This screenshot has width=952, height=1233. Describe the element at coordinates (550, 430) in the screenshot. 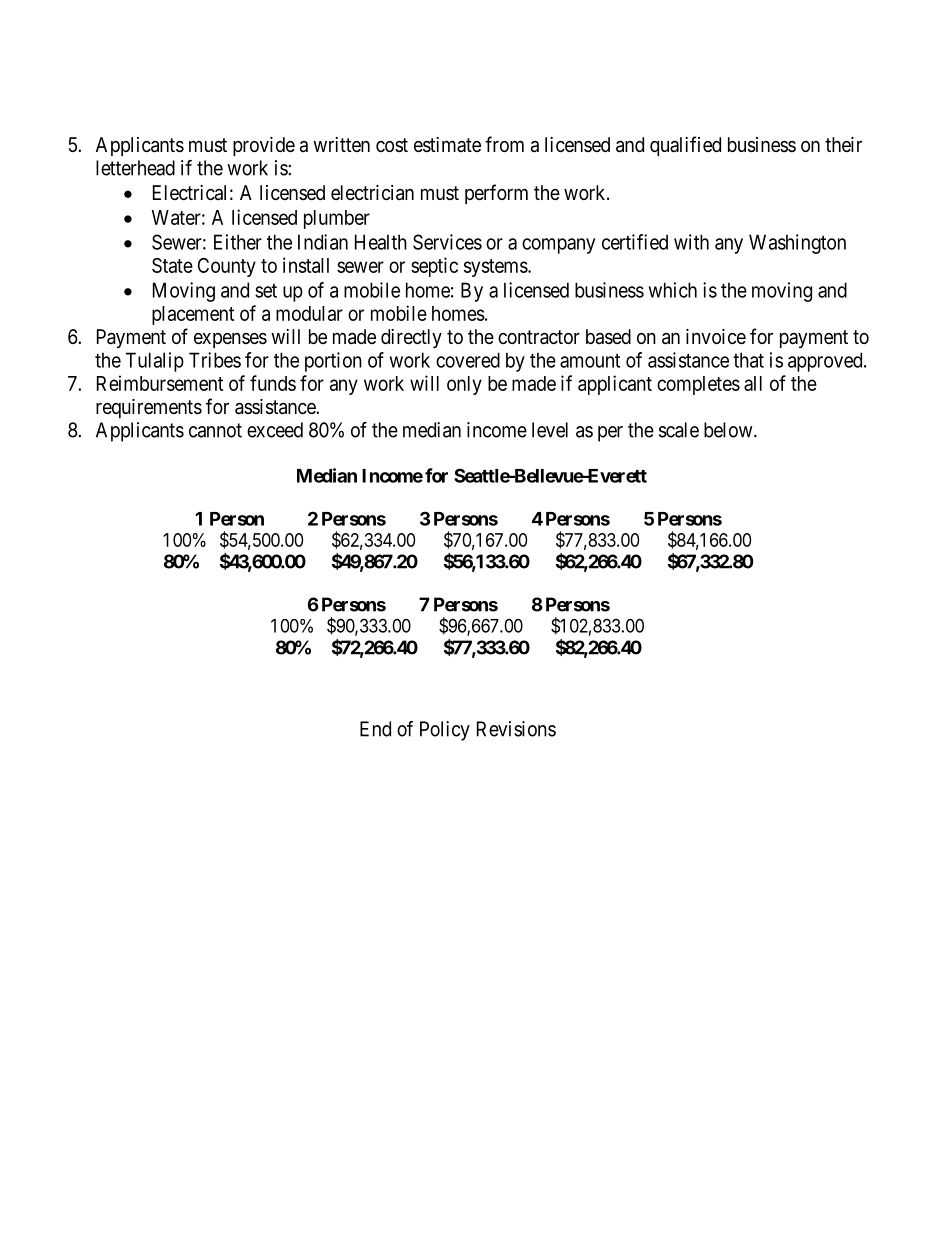

I see `level` at that location.
